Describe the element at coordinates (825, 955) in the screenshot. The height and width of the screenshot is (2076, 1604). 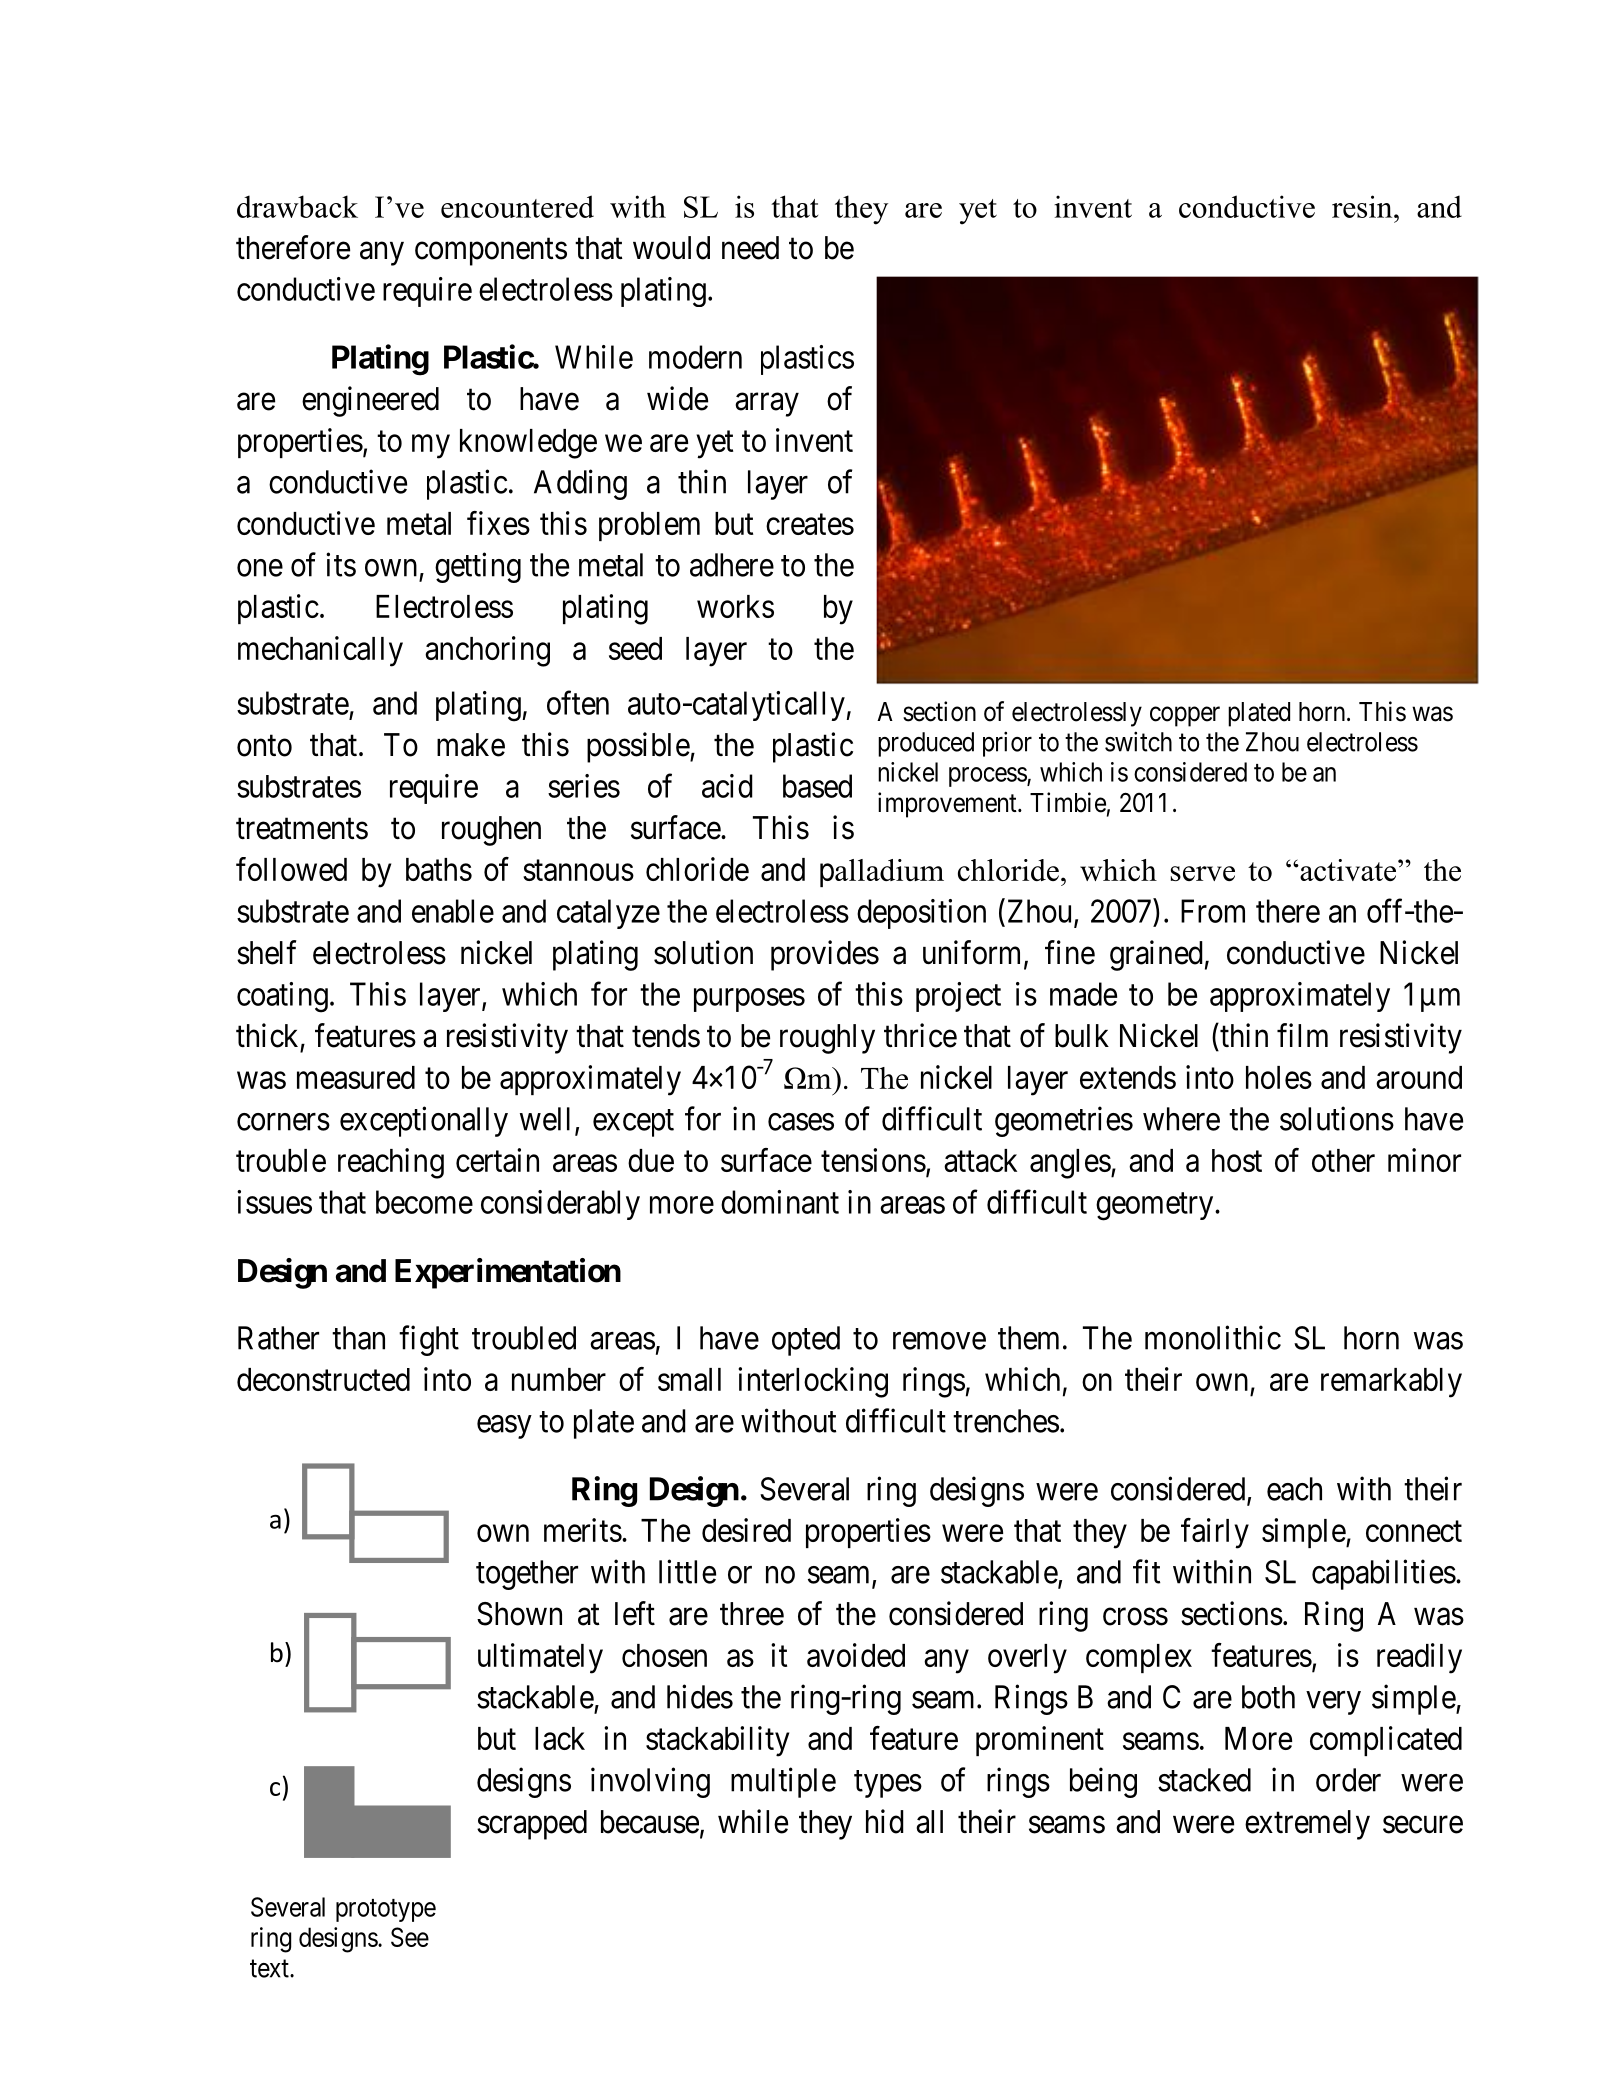
I see `provides` at that location.
